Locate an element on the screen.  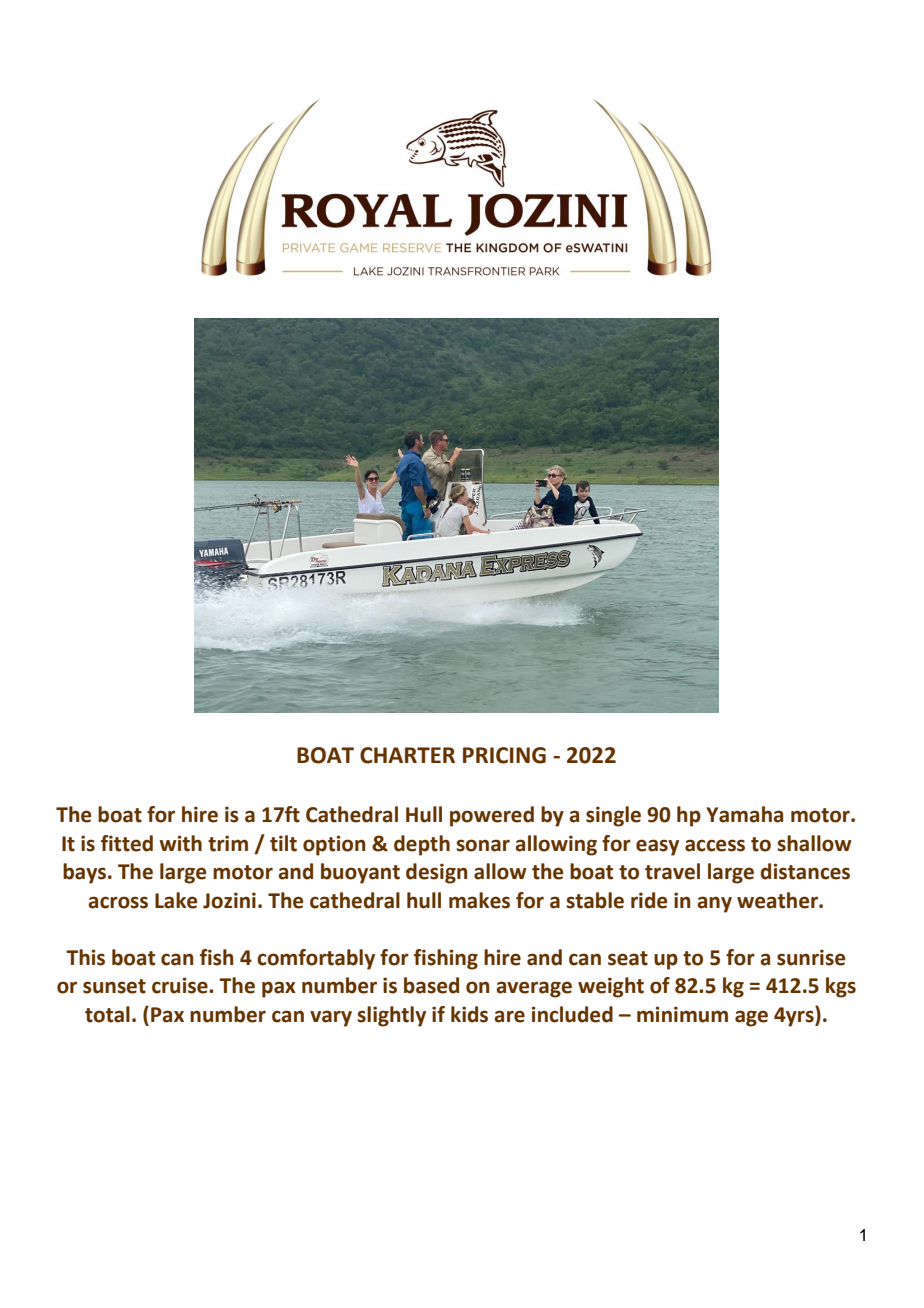
Yamaha is located at coordinates (744, 814).
